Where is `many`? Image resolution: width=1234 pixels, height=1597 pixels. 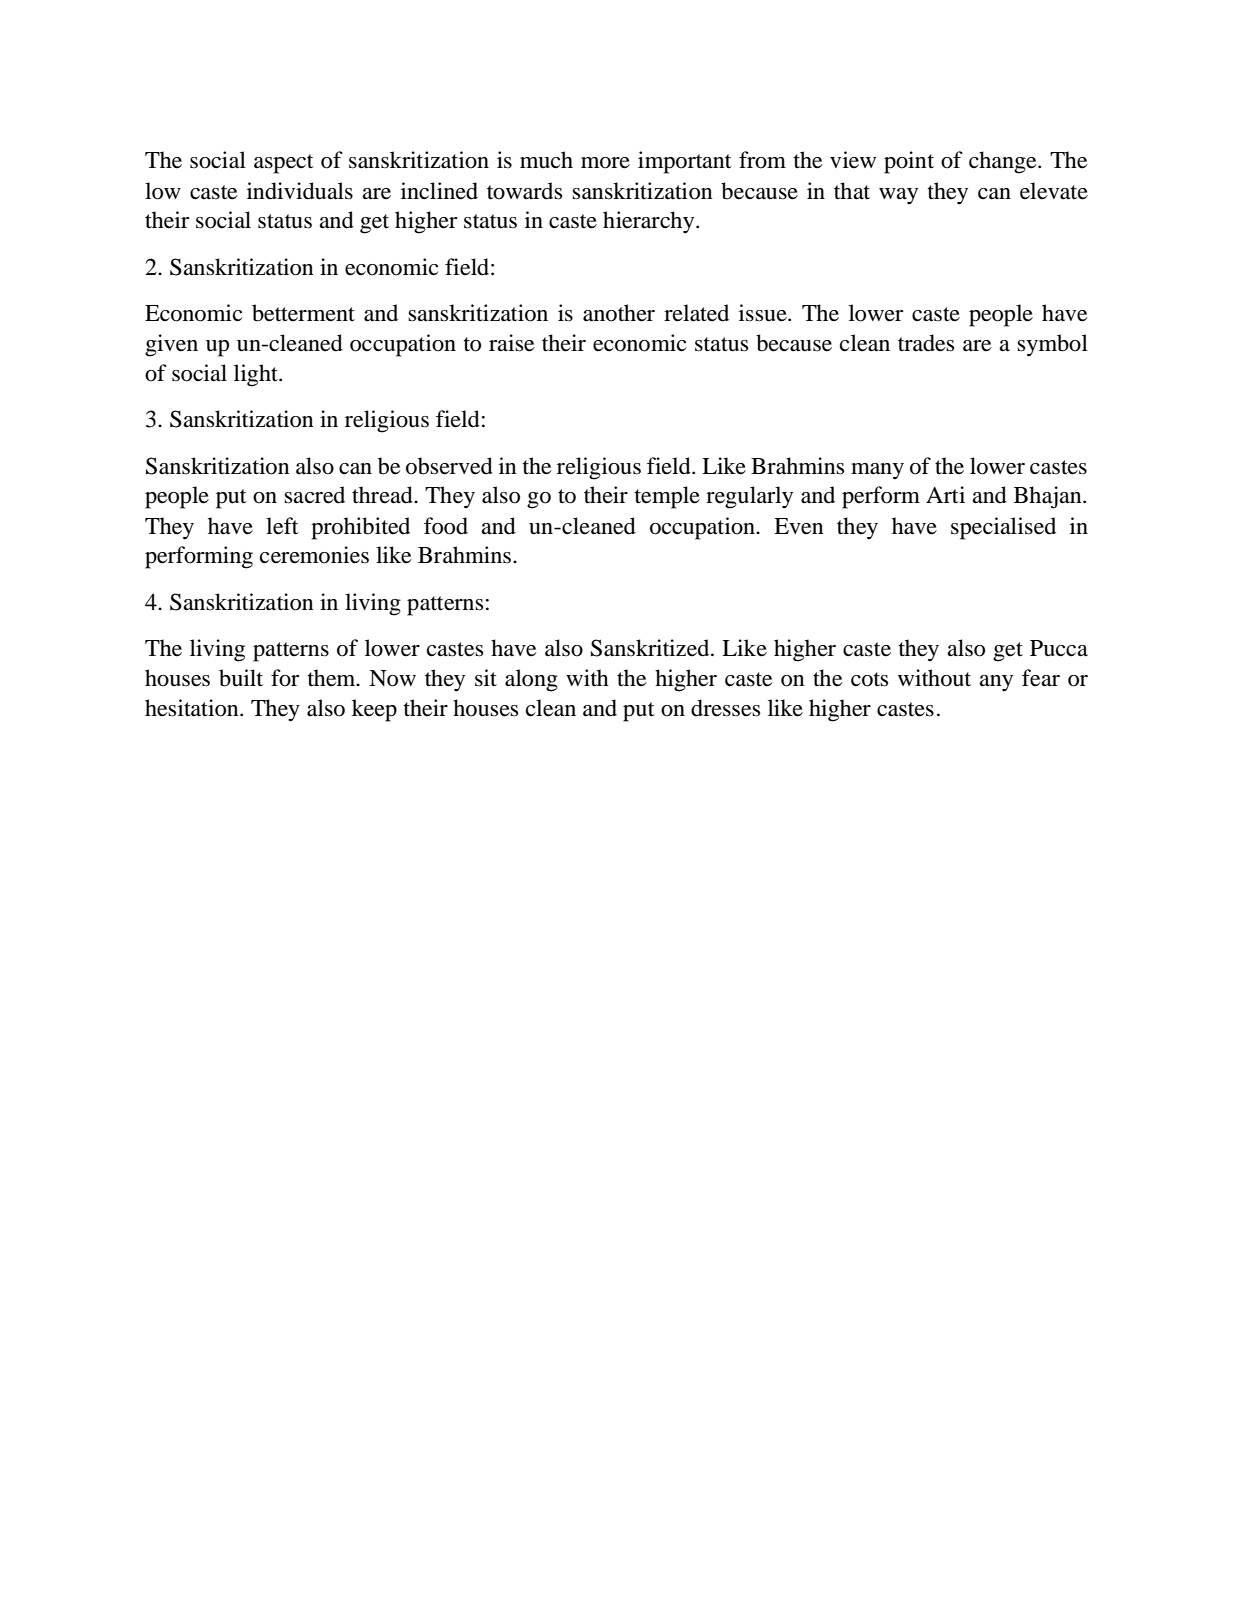 many is located at coordinates (877, 471).
